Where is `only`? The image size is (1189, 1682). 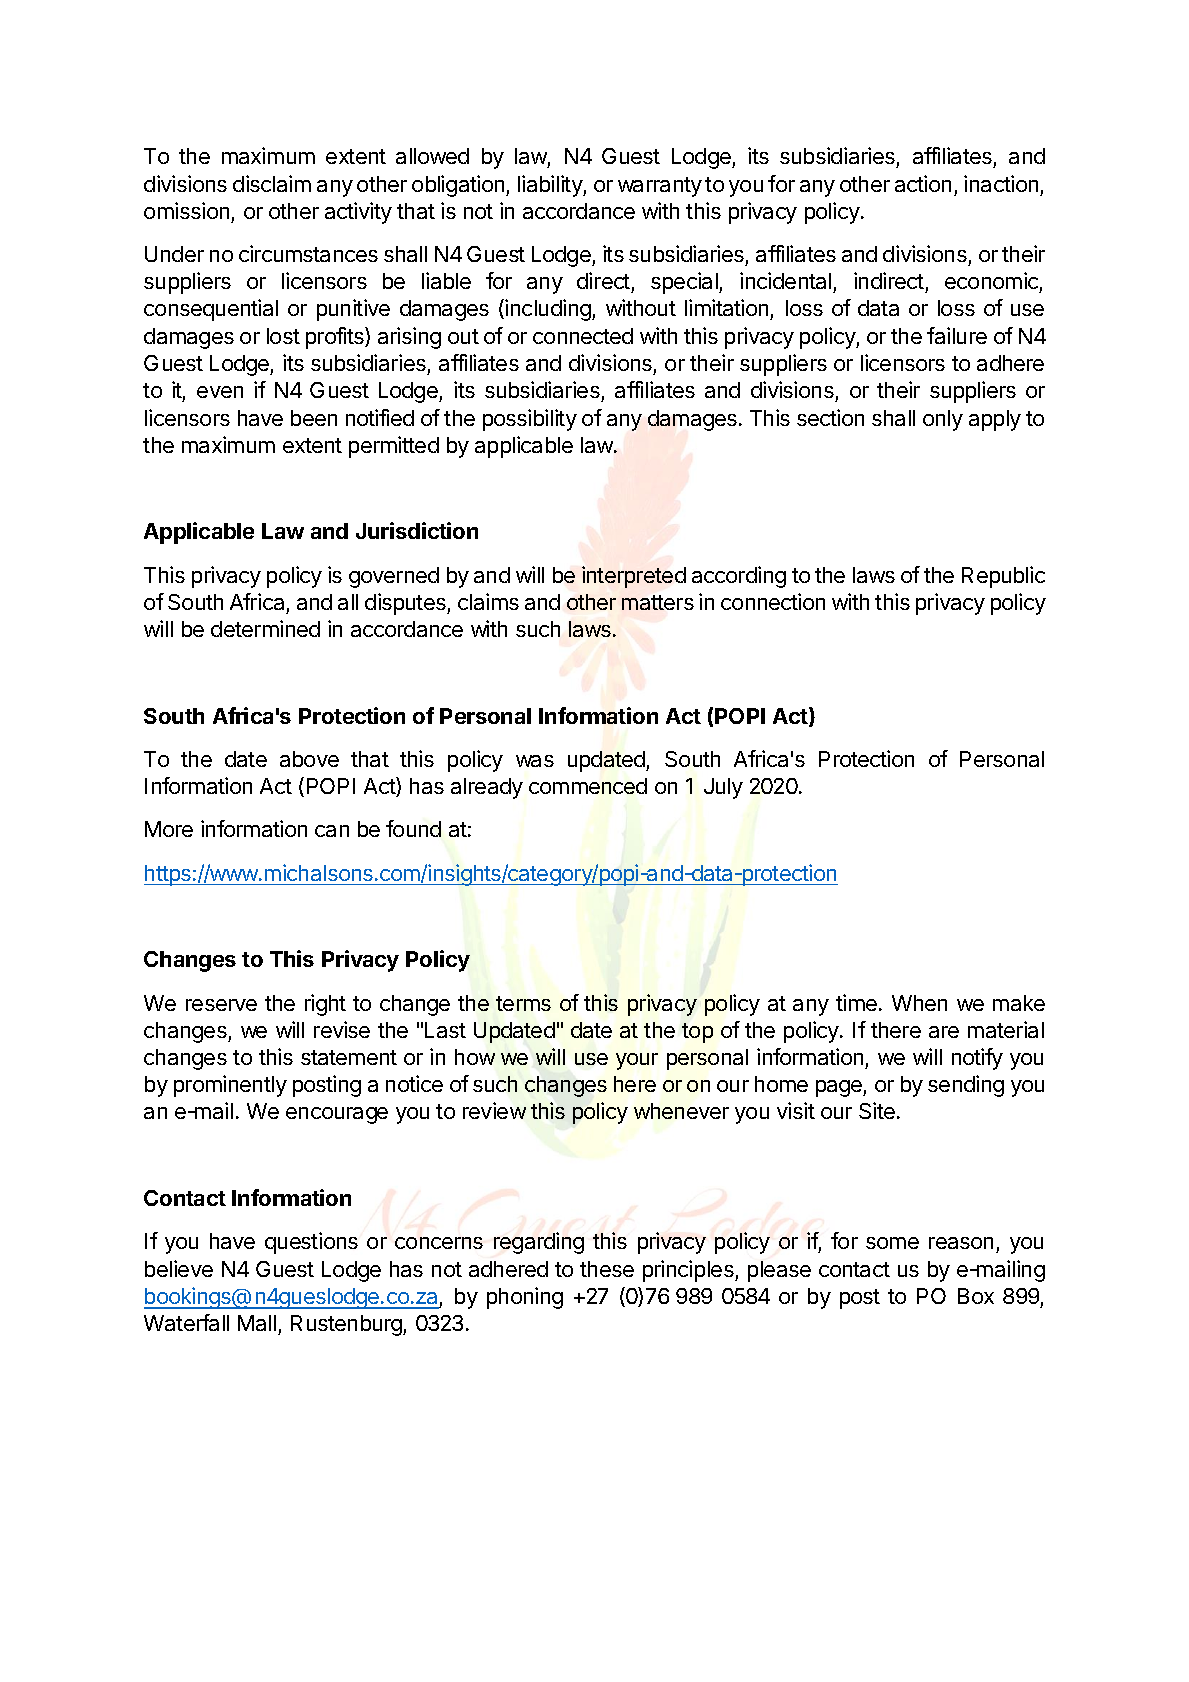 only is located at coordinates (943, 420).
